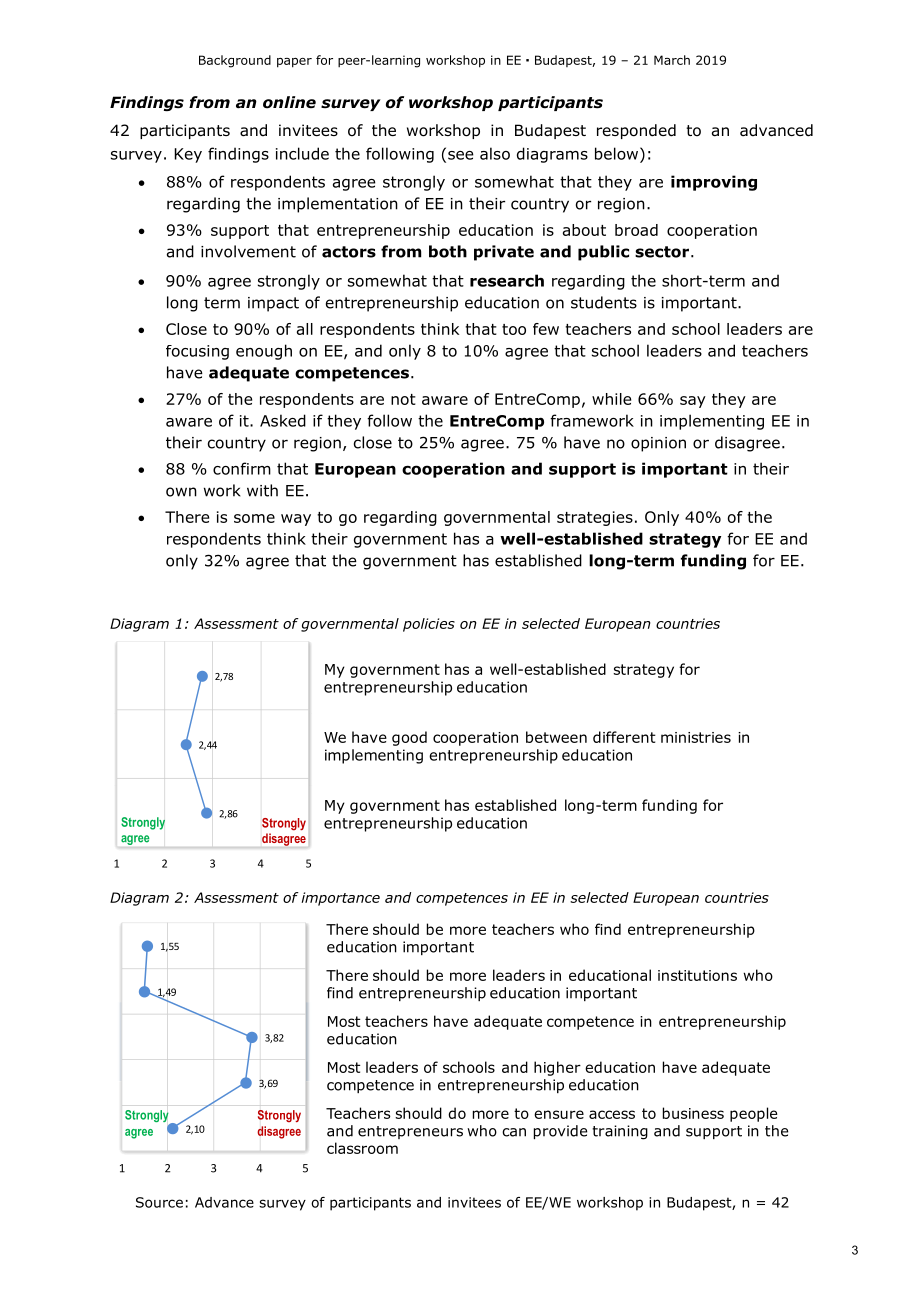 The height and width of the page is (1308, 924). What do you see at coordinates (409, 738) in the page?
I see `good` at bounding box center [409, 738].
